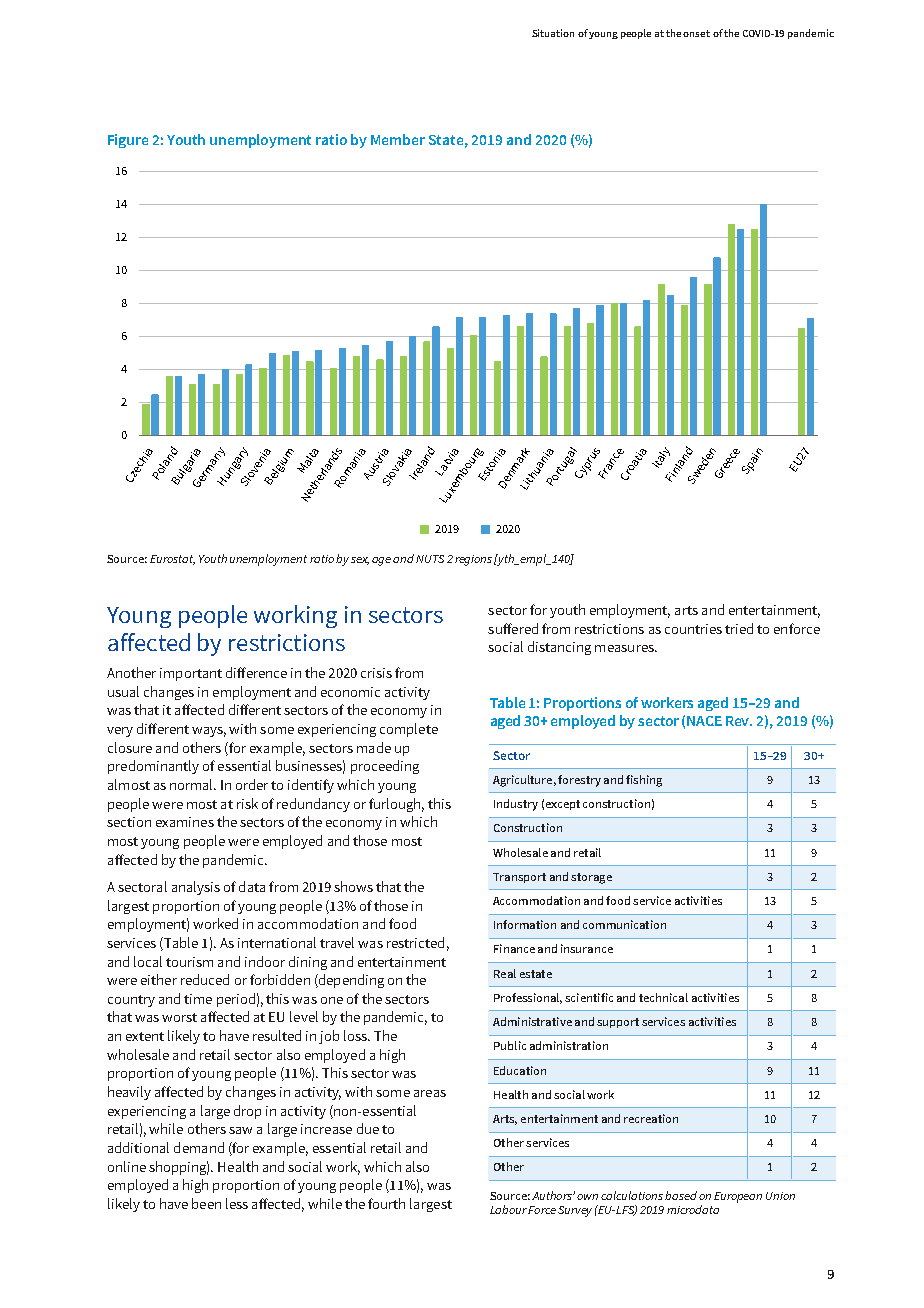  What do you see at coordinates (430, 559) in the screenshot?
I see `NUTS` at bounding box center [430, 559].
